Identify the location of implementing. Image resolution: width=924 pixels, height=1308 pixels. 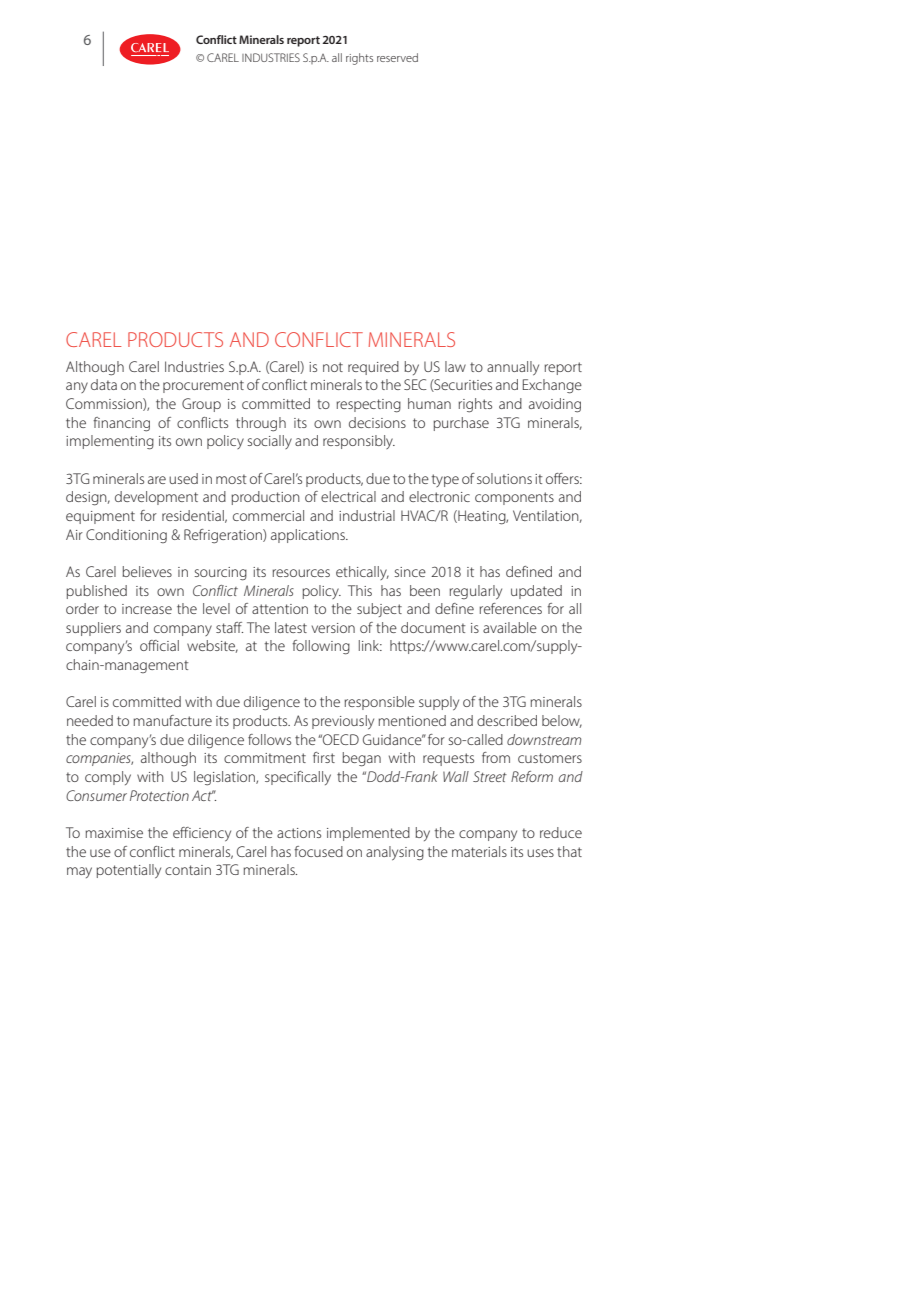
(110, 442).
